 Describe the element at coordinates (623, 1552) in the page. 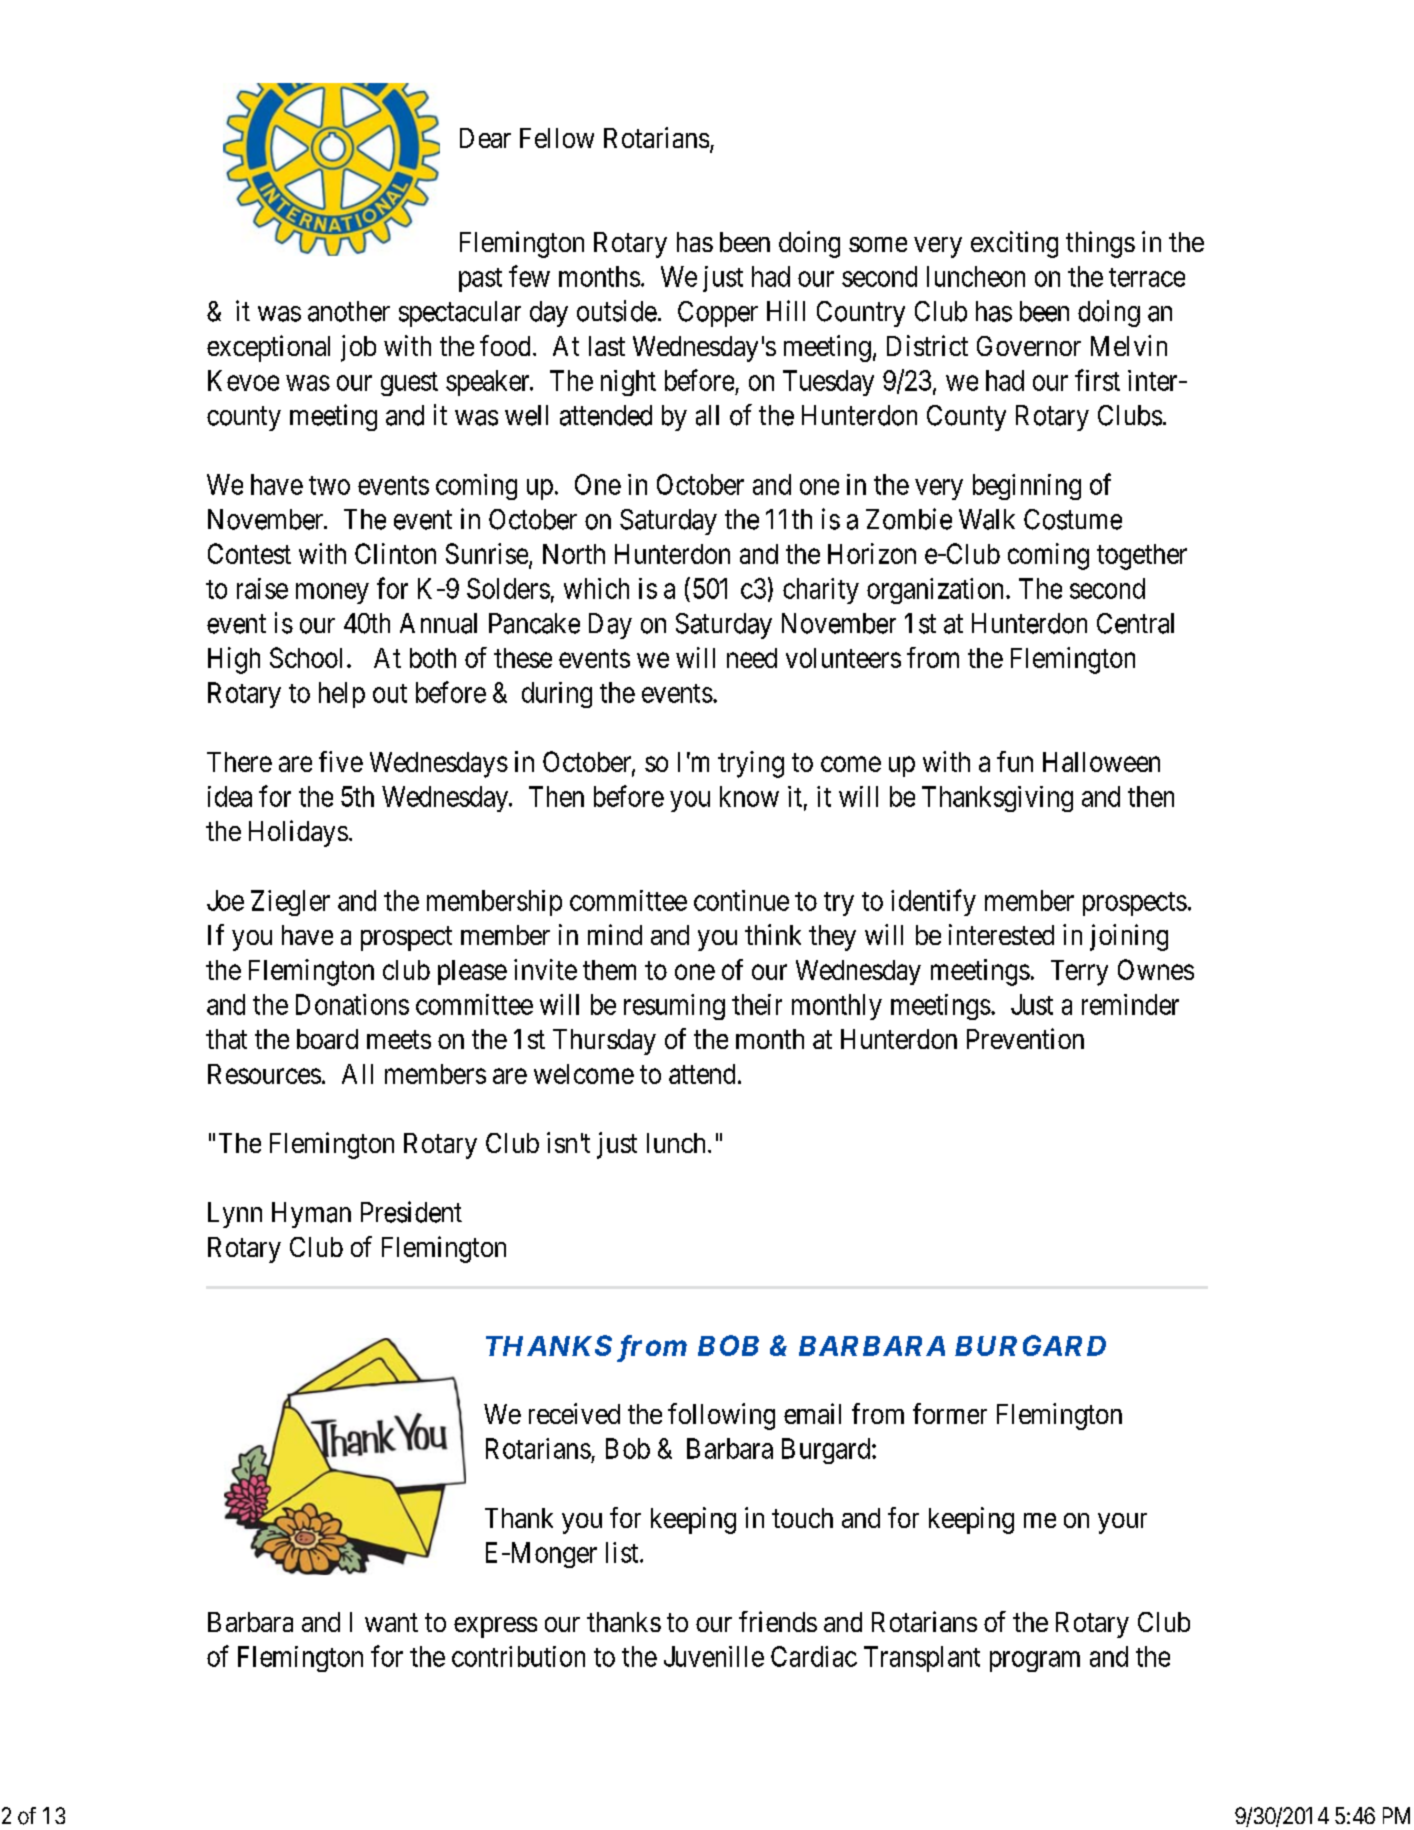

I see `list` at that location.
